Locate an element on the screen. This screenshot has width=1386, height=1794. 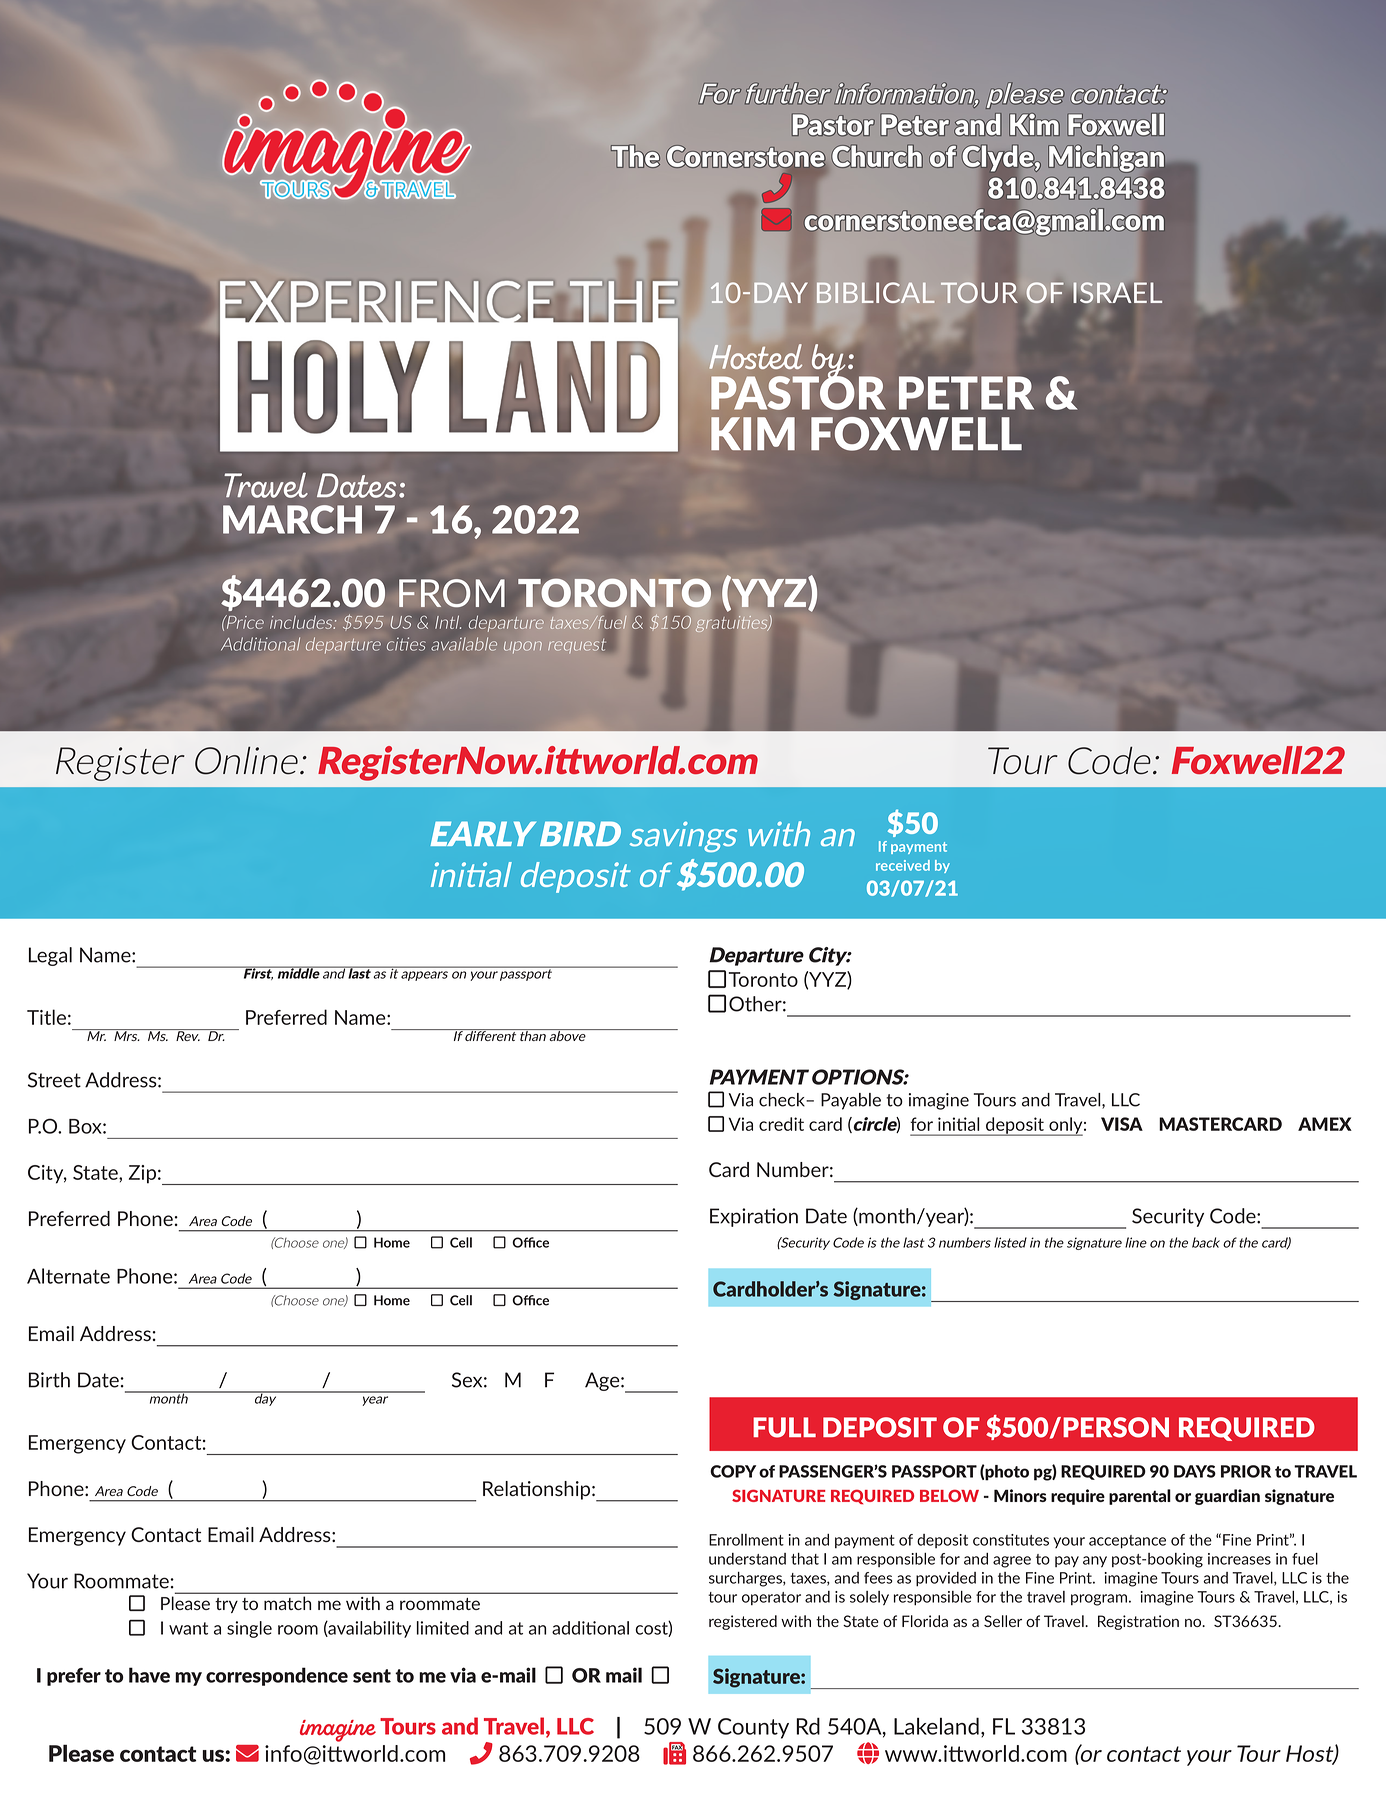
FROM is located at coordinates (452, 593).
